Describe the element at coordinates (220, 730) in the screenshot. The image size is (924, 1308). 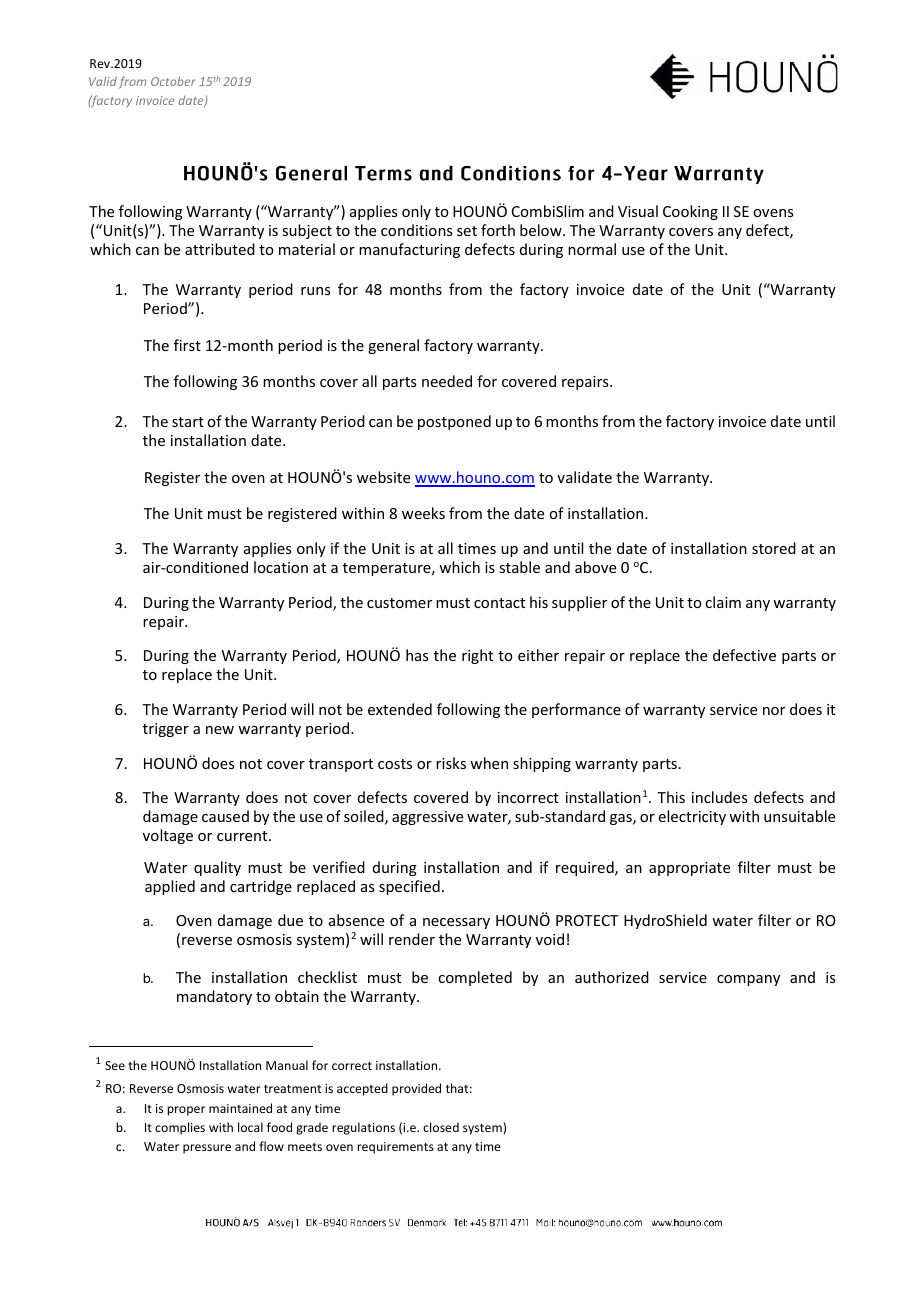
I see `new` at that location.
